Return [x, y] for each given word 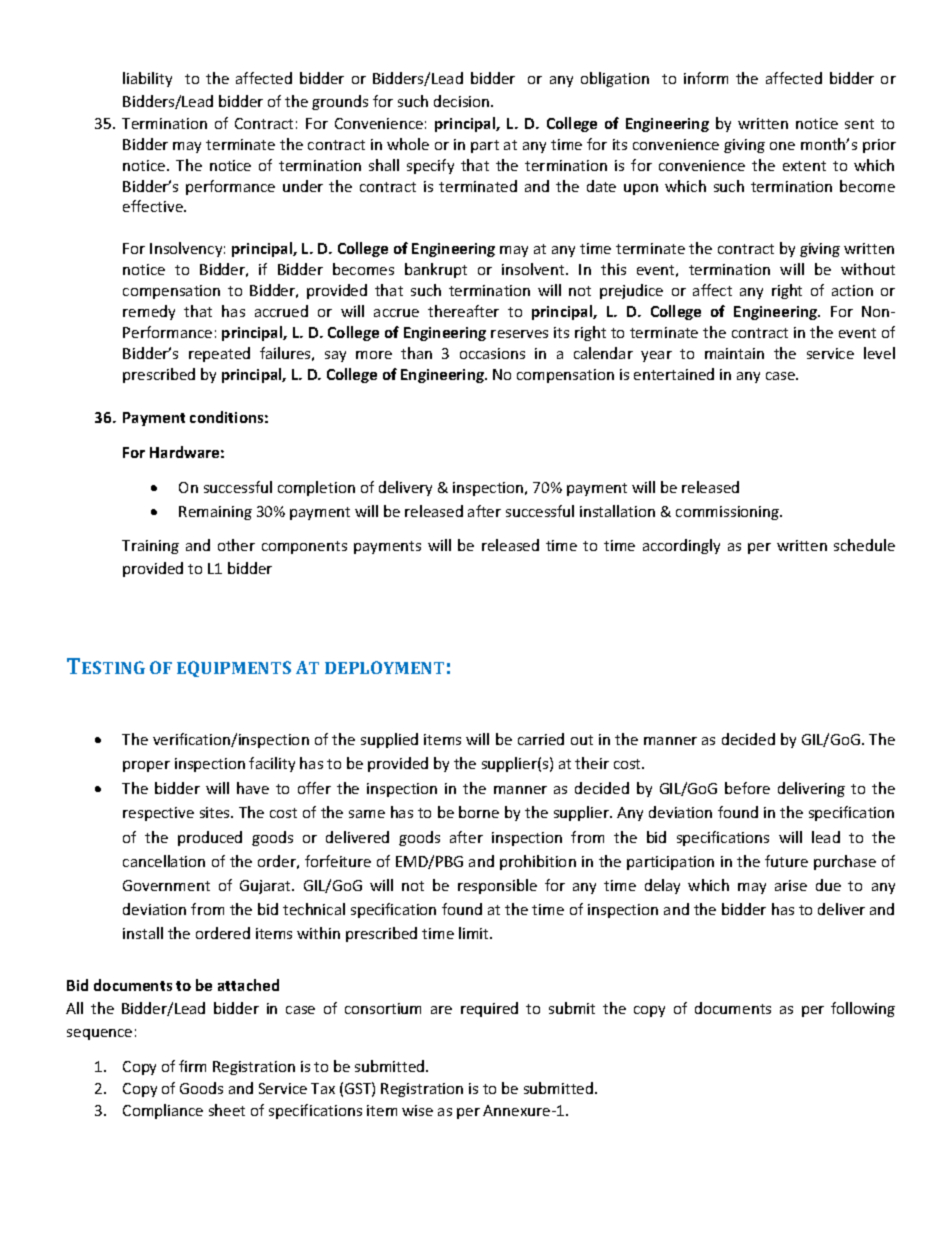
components [304, 547]
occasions [492, 353]
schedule [864, 545]
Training [150, 547]
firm [192, 1066]
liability [147, 79]
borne [479, 812]
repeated [219, 354]
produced [210, 838]
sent [859, 124]
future [786, 861]
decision [463, 101]
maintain [734, 353]
